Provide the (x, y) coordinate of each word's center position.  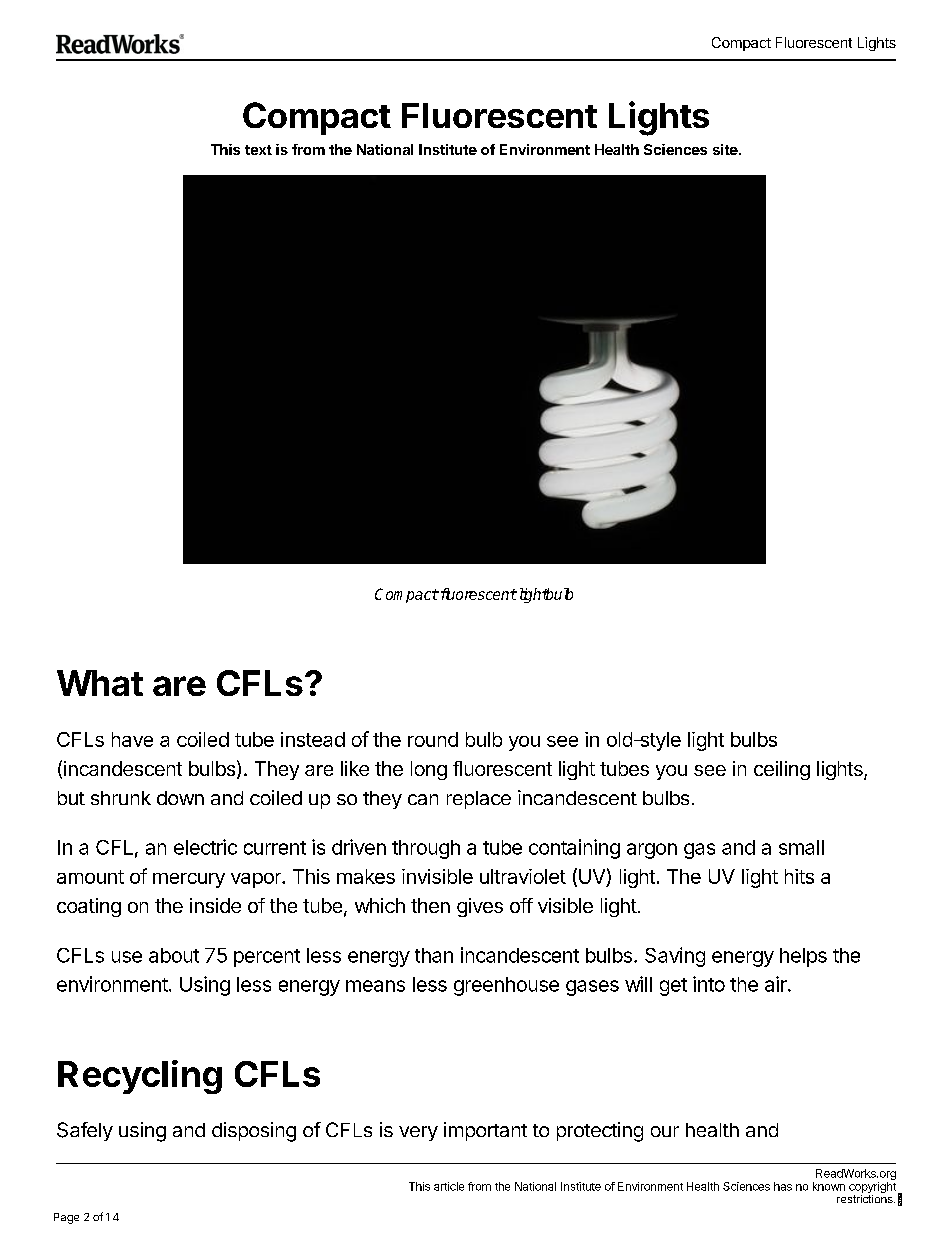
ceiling (782, 770)
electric (205, 847)
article (449, 1186)
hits (799, 876)
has (783, 1186)
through (426, 849)
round (433, 739)
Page (66, 1218)
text (258, 150)
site (726, 149)
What (100, 683)
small (801, 847)
